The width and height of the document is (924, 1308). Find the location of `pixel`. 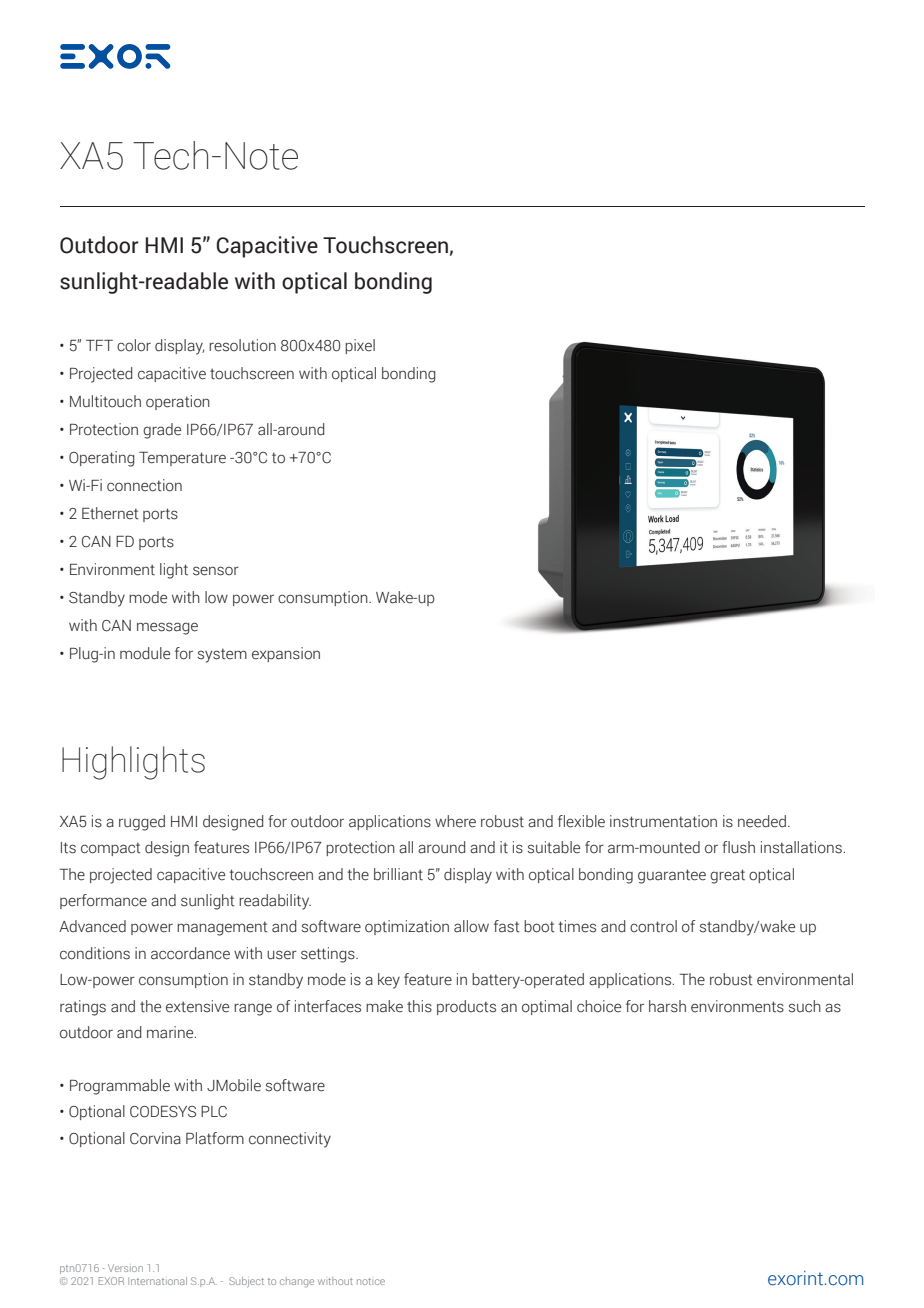

pixel is located at coordinates (360, 346).
